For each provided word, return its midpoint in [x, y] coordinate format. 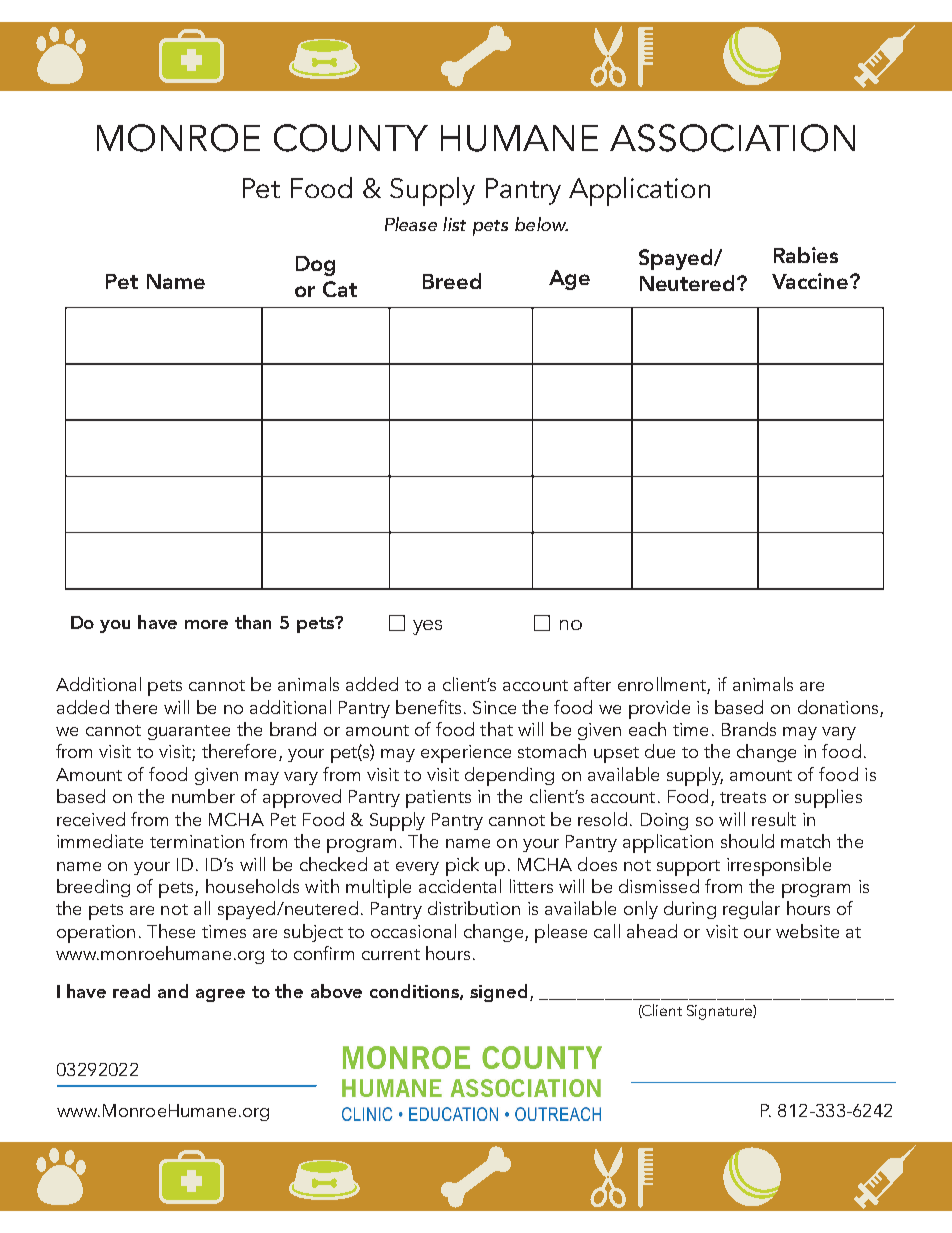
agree [220, 995]
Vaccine [811, 281]
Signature [720, 1012]
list [454, 224]
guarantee [189, 732]
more [206, 624]
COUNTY [351, 138]
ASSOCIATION [732, 138]
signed [498, 993]
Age [569, 280]
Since [494, 707]
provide [659, 709]
